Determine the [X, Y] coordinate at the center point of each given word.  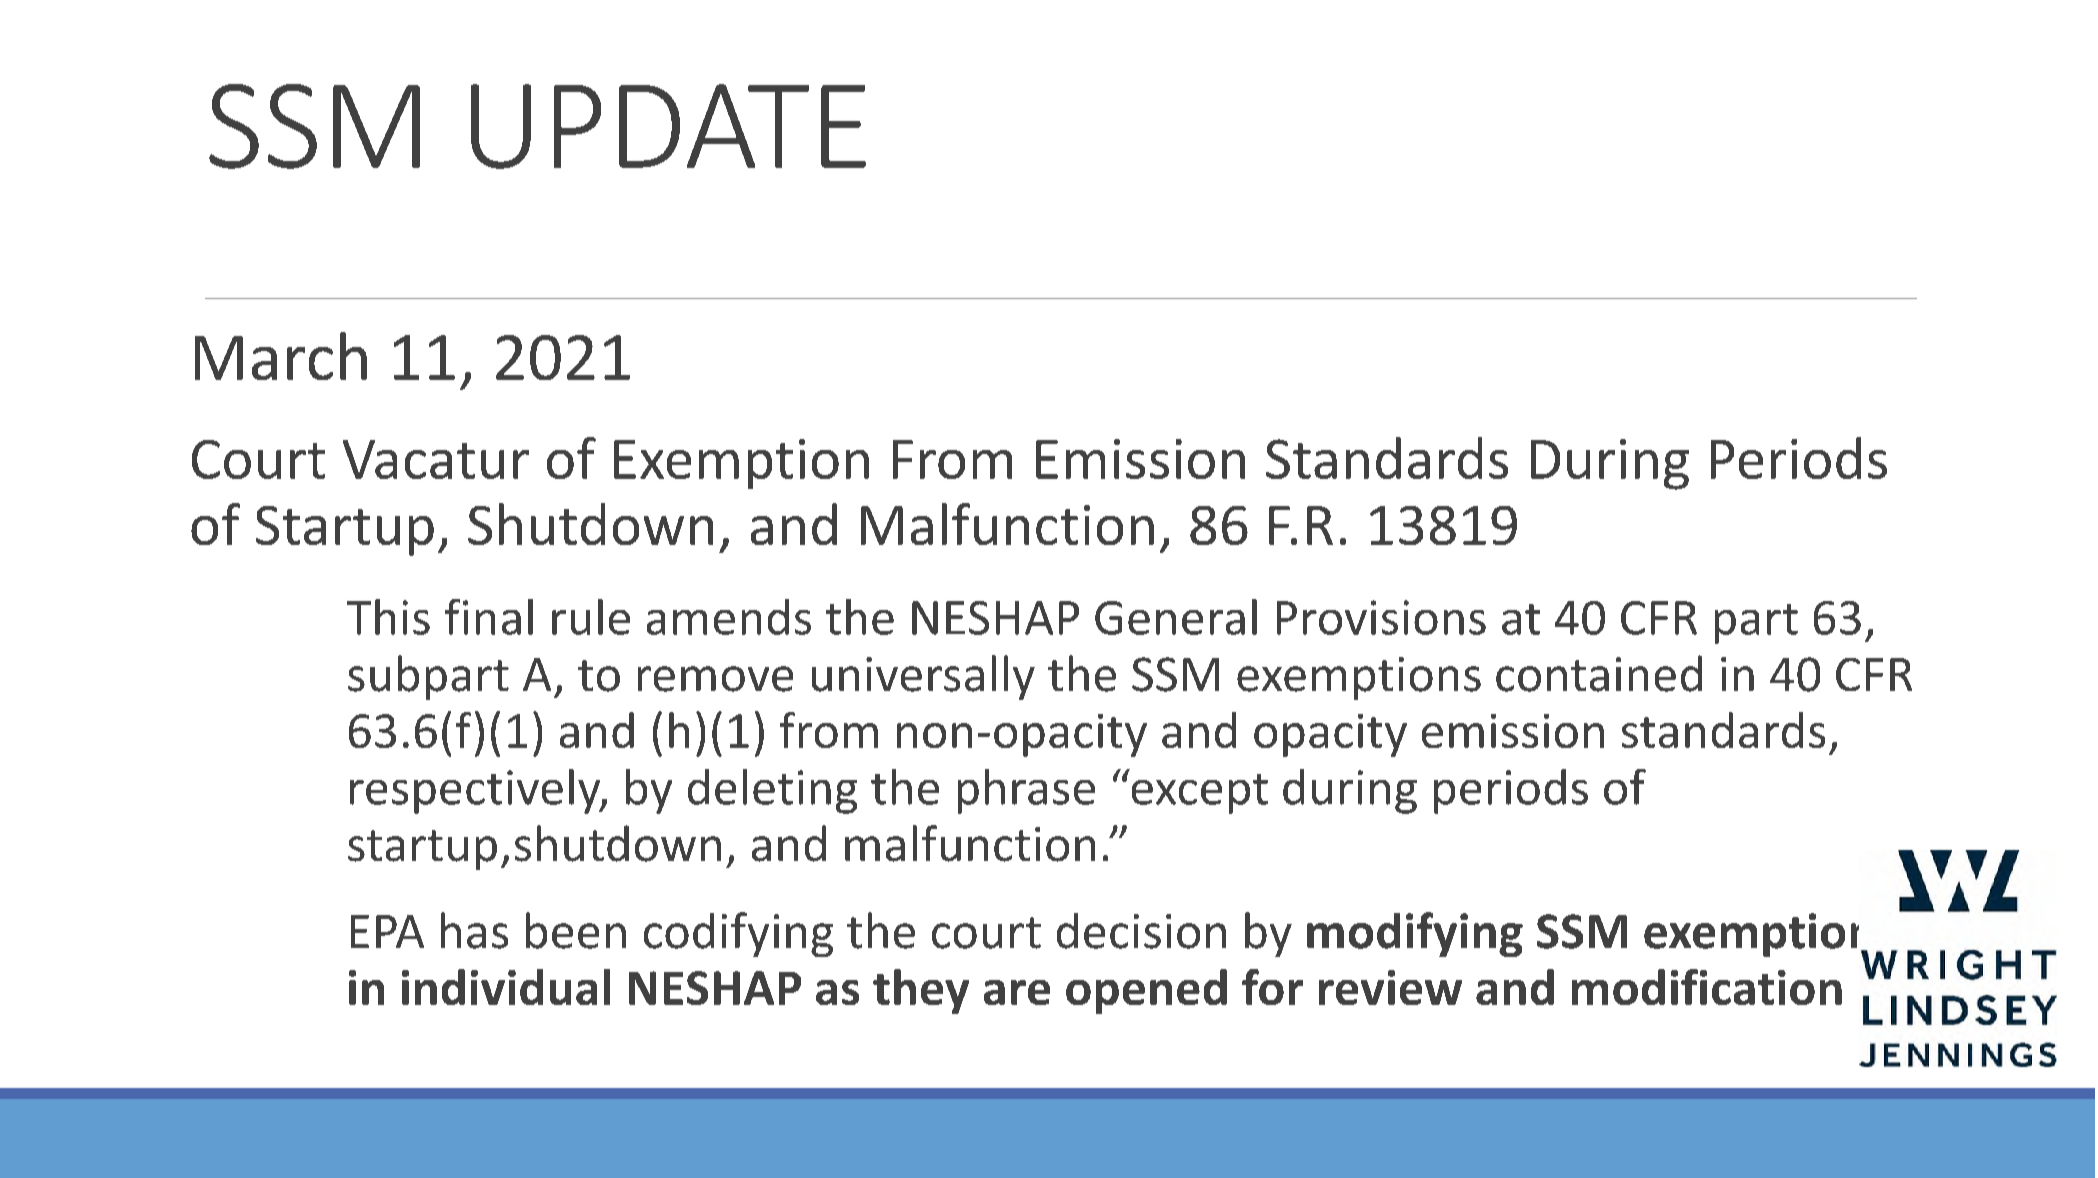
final [489, 617]
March [281, 356]
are [1017, 992]
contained [1599, 673]
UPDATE [668, 126]
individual [506, 987]
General [1176, 617]
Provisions [1381, 617]
